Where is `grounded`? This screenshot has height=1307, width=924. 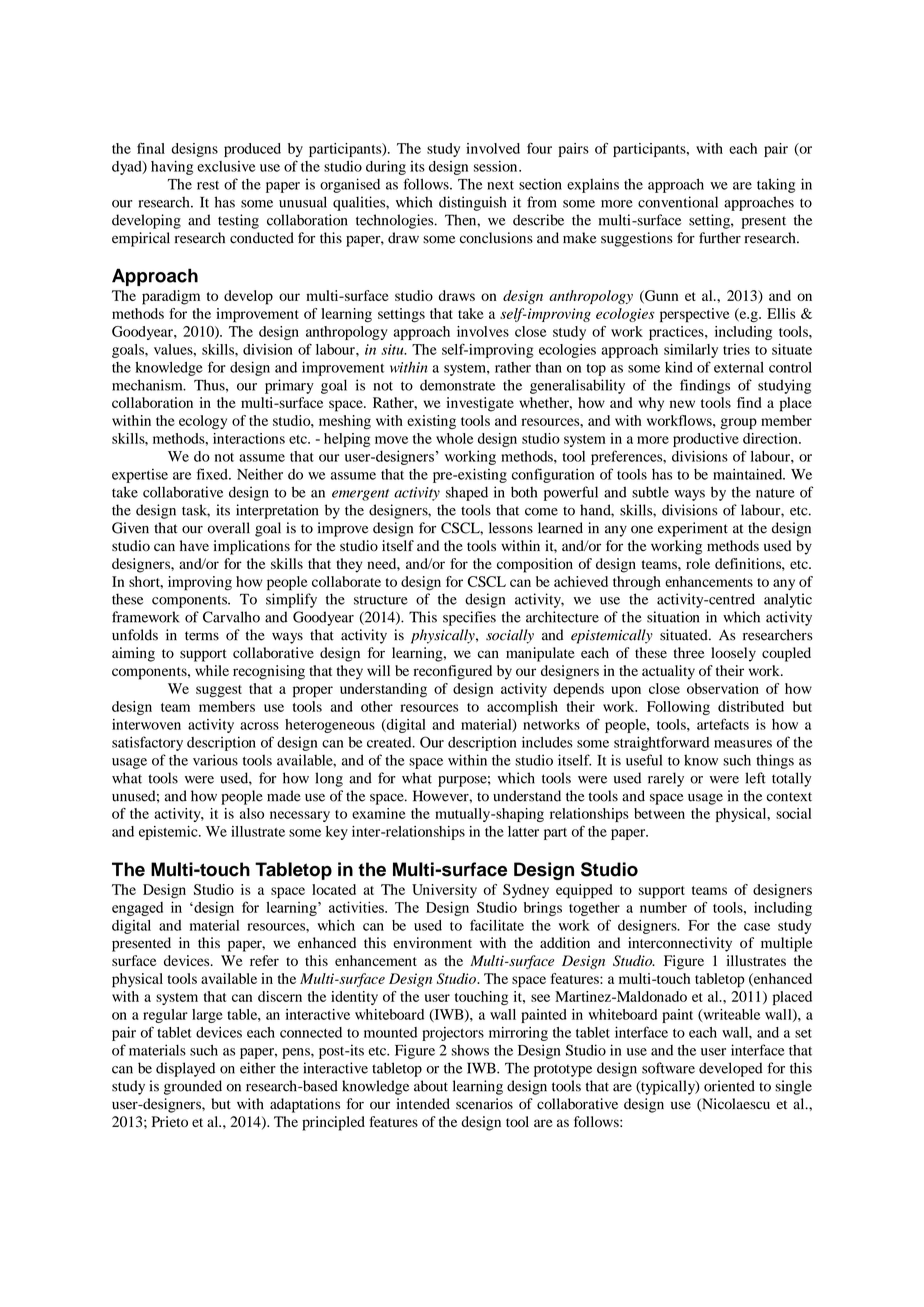 grounded is located at coordinates (193, 1087).
